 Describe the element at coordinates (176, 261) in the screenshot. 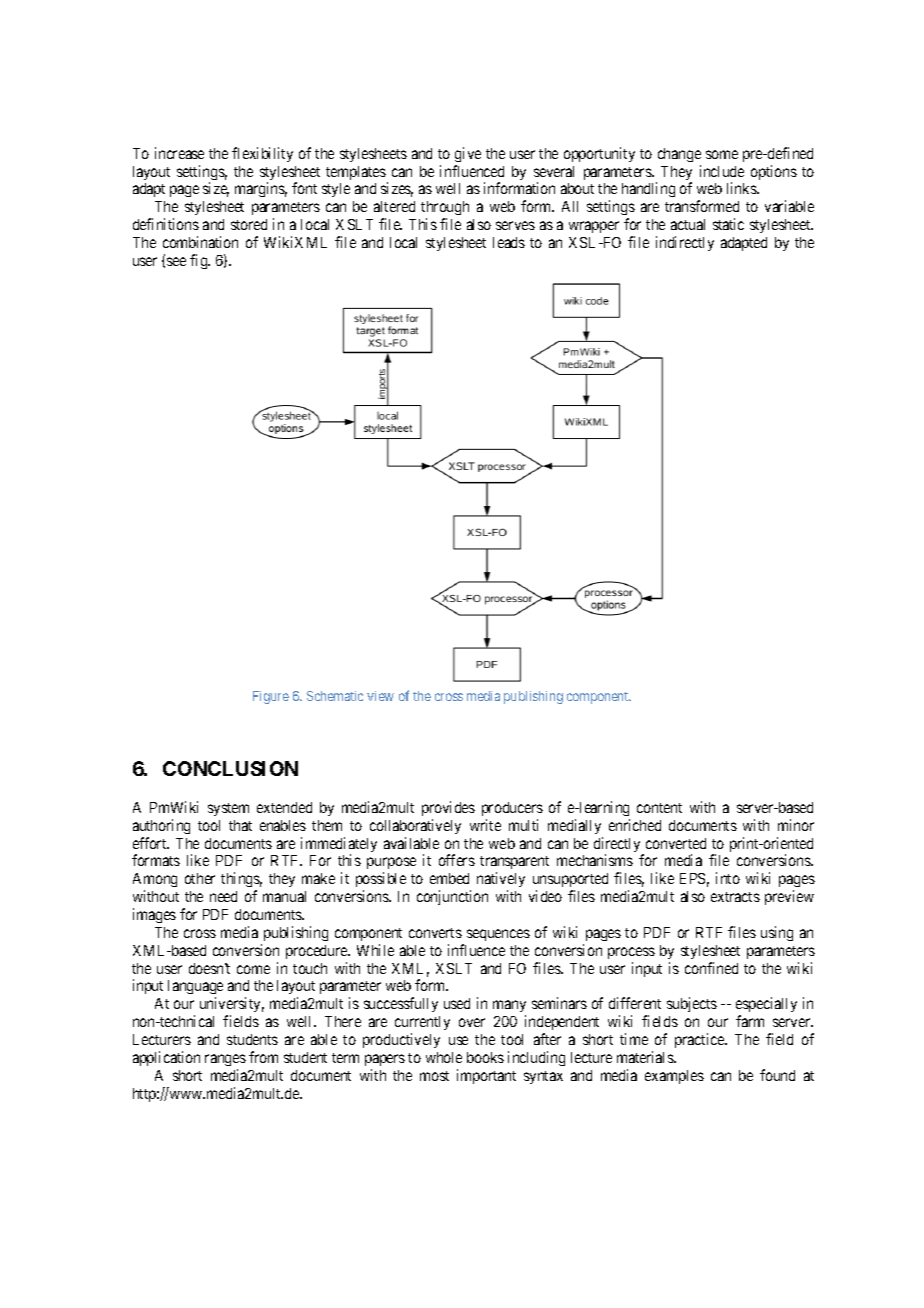

I see `see` at that location.
